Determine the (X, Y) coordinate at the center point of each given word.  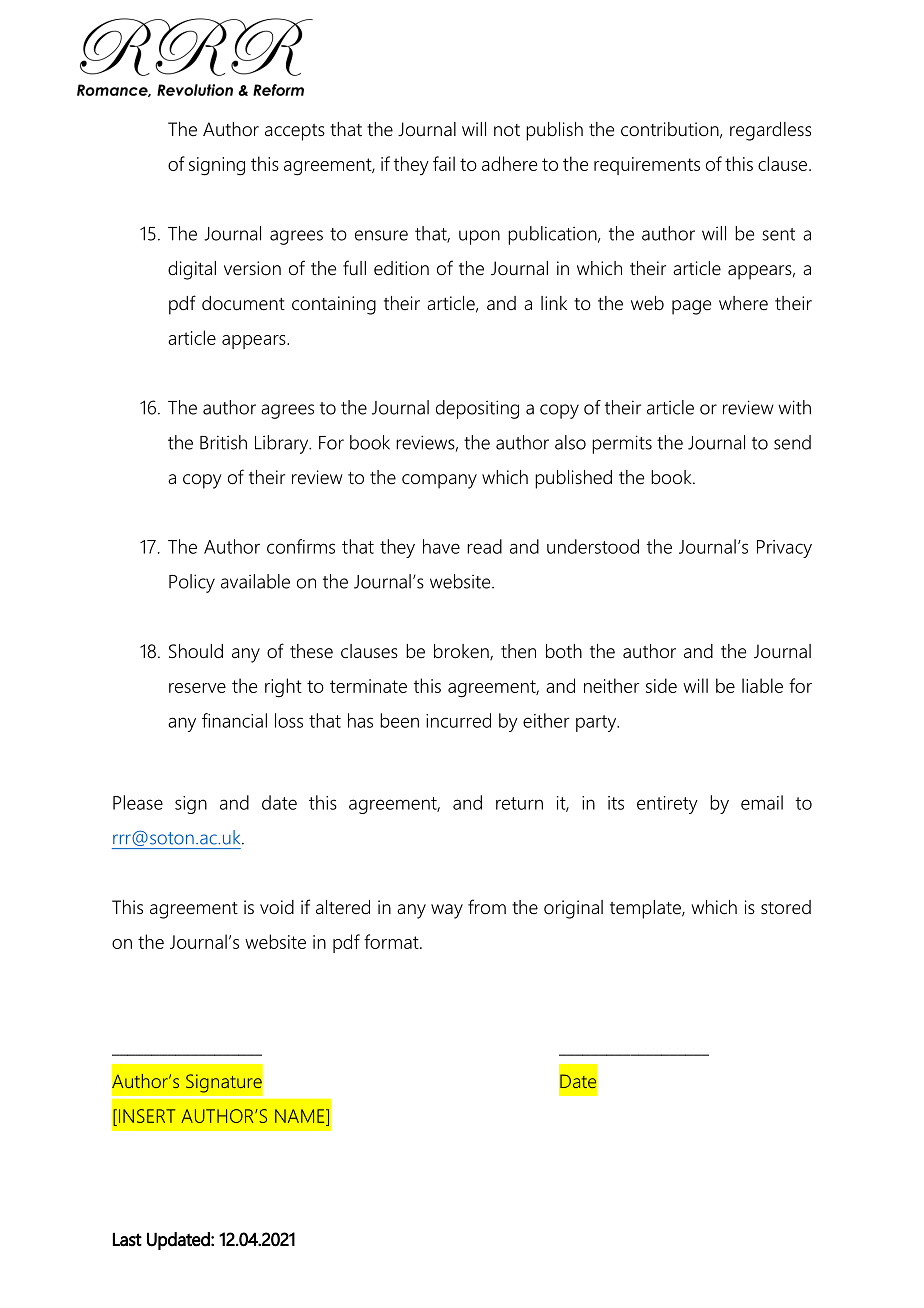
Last (127, 1239)
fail (444, 163)
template (646, 909)
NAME (301, 1116)
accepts (295, 132)
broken (462, 652)
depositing (477, 409)
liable (762, 685)
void (277, 907)
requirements (647, 166)
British (223, 442)
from (487, 907)
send (792, 442)
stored (786, 907)
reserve (197, 688)
